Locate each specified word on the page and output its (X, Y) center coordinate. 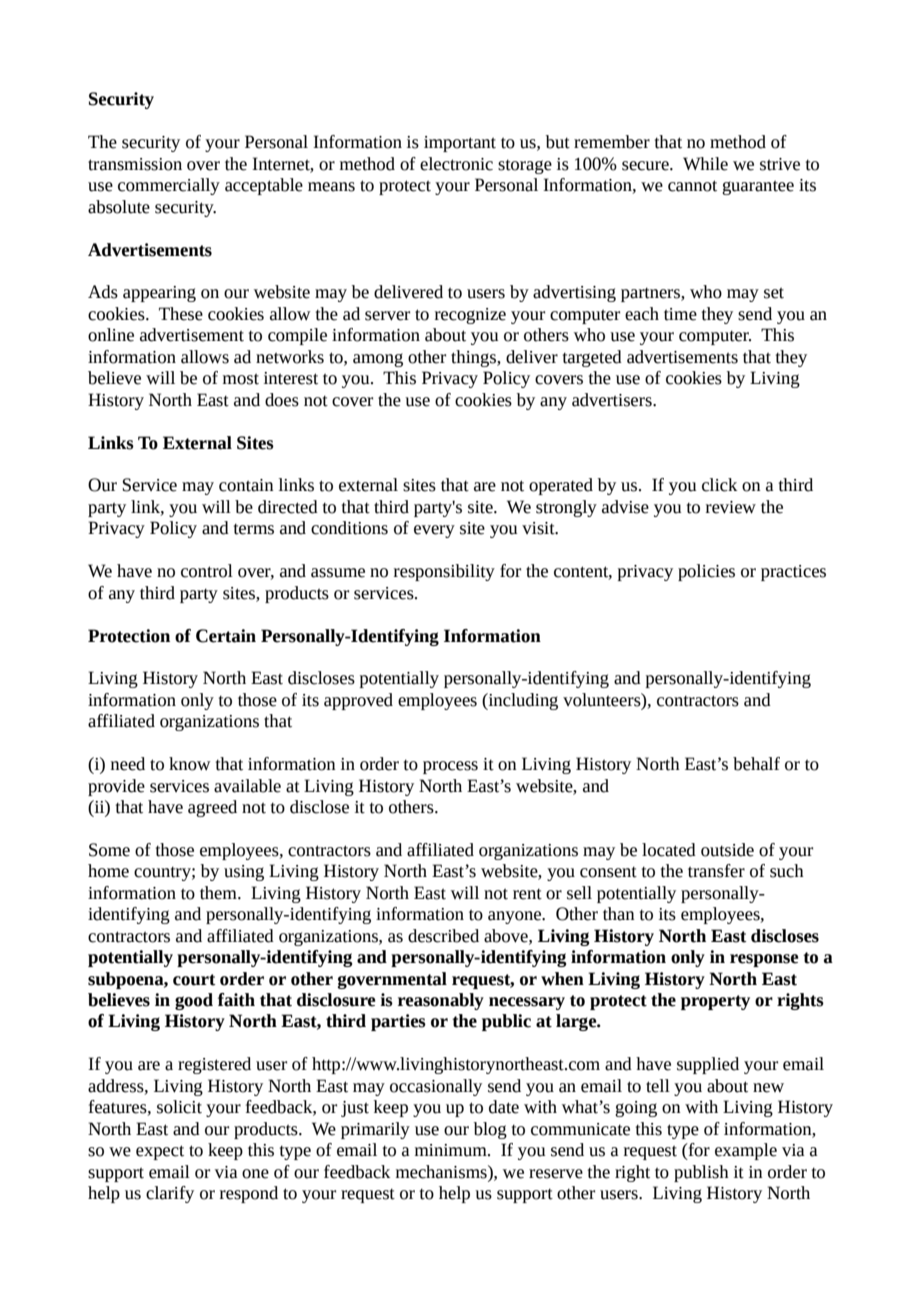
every (434, 531)
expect (160, 1152)
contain (246, 485)
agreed (212, 808)
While (705, 164)
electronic (456, 164)
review (731, 507)
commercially (169, 186)
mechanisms (442, 1172)
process (450, 767)
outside (727, 850)
